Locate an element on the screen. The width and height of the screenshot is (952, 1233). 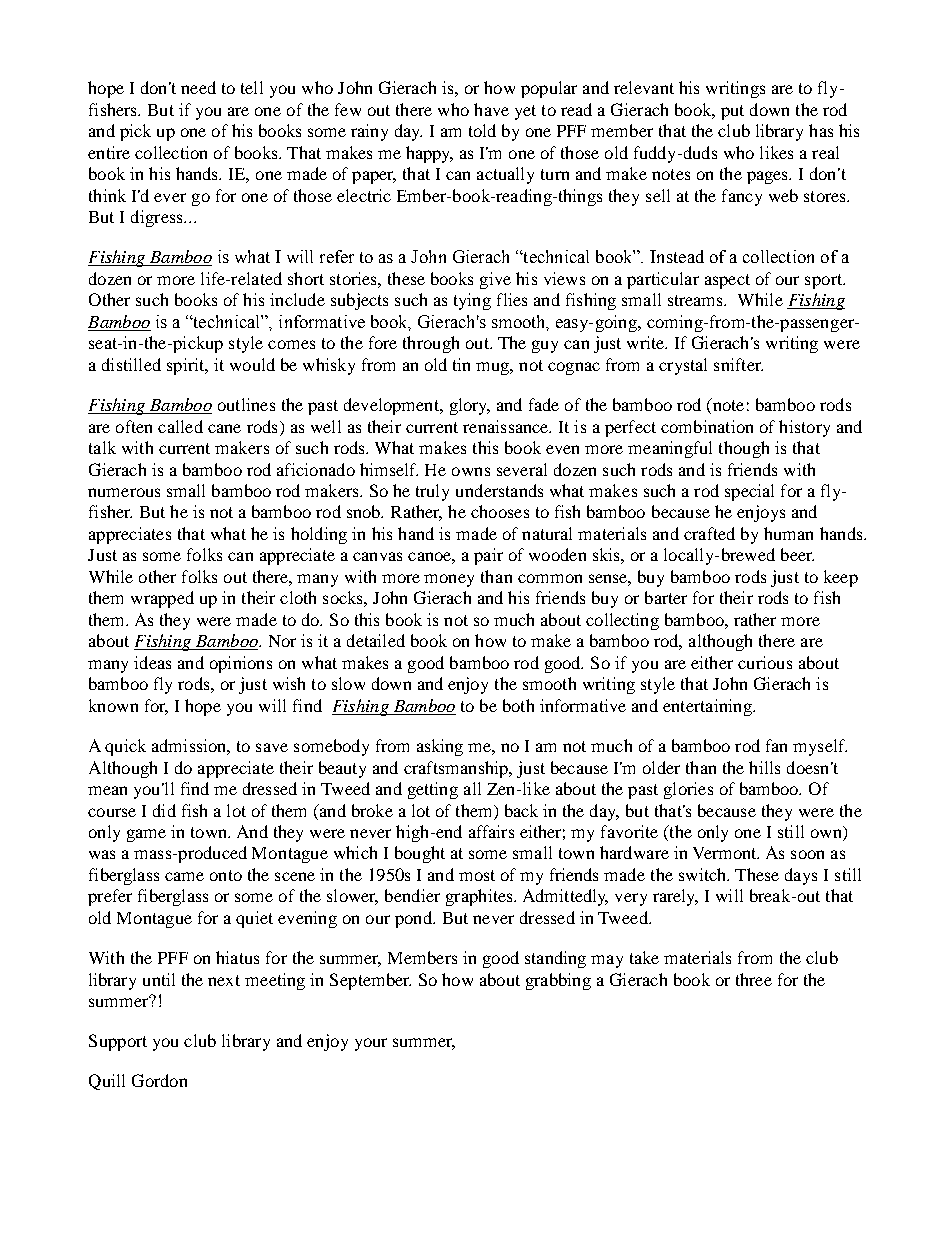
Gordon is located at coordinates (159, 1080).
